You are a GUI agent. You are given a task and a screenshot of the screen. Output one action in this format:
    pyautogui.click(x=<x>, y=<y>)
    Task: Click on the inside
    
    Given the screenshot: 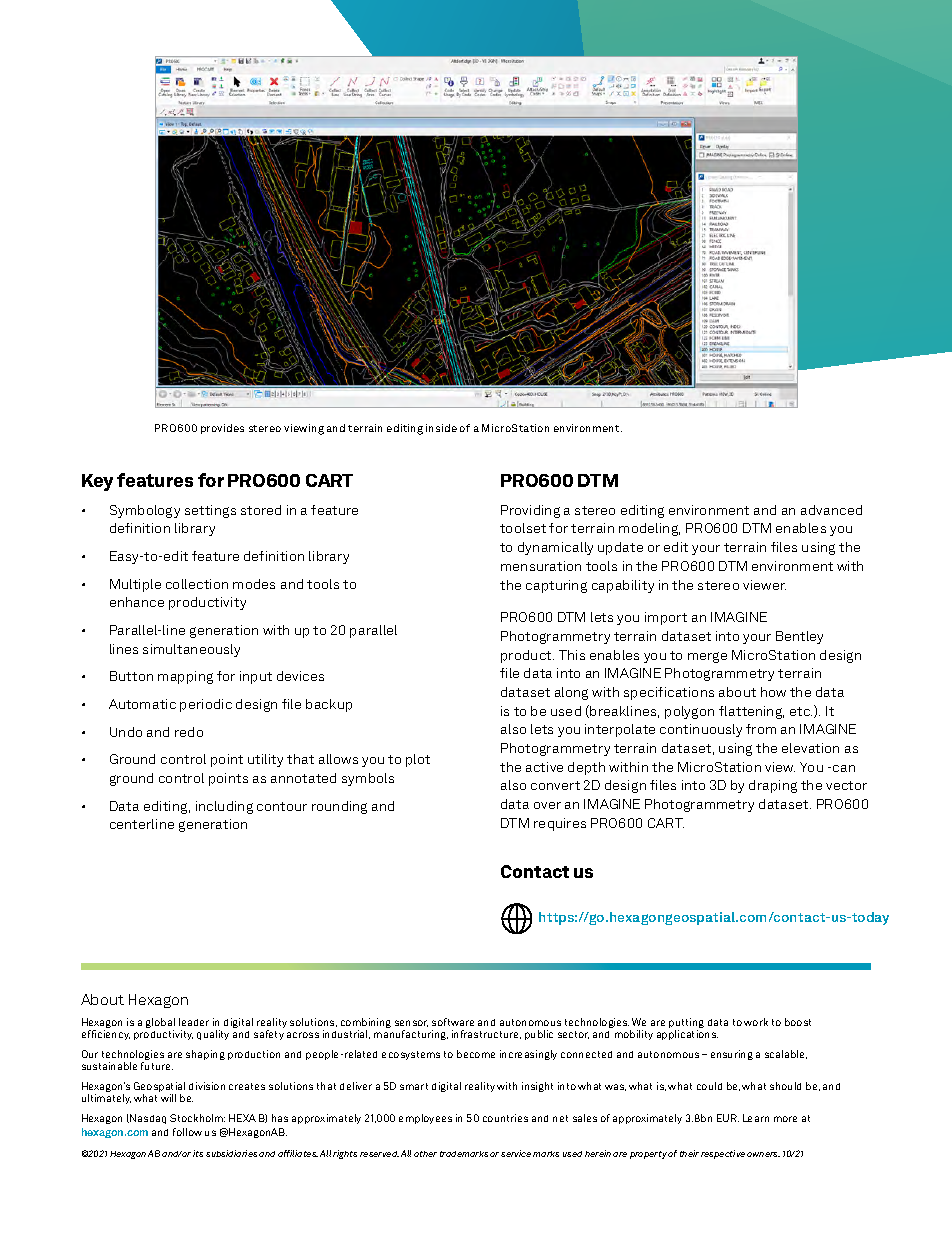 What is the action you would take?
    pyautogui.click(x=441, y=428)
